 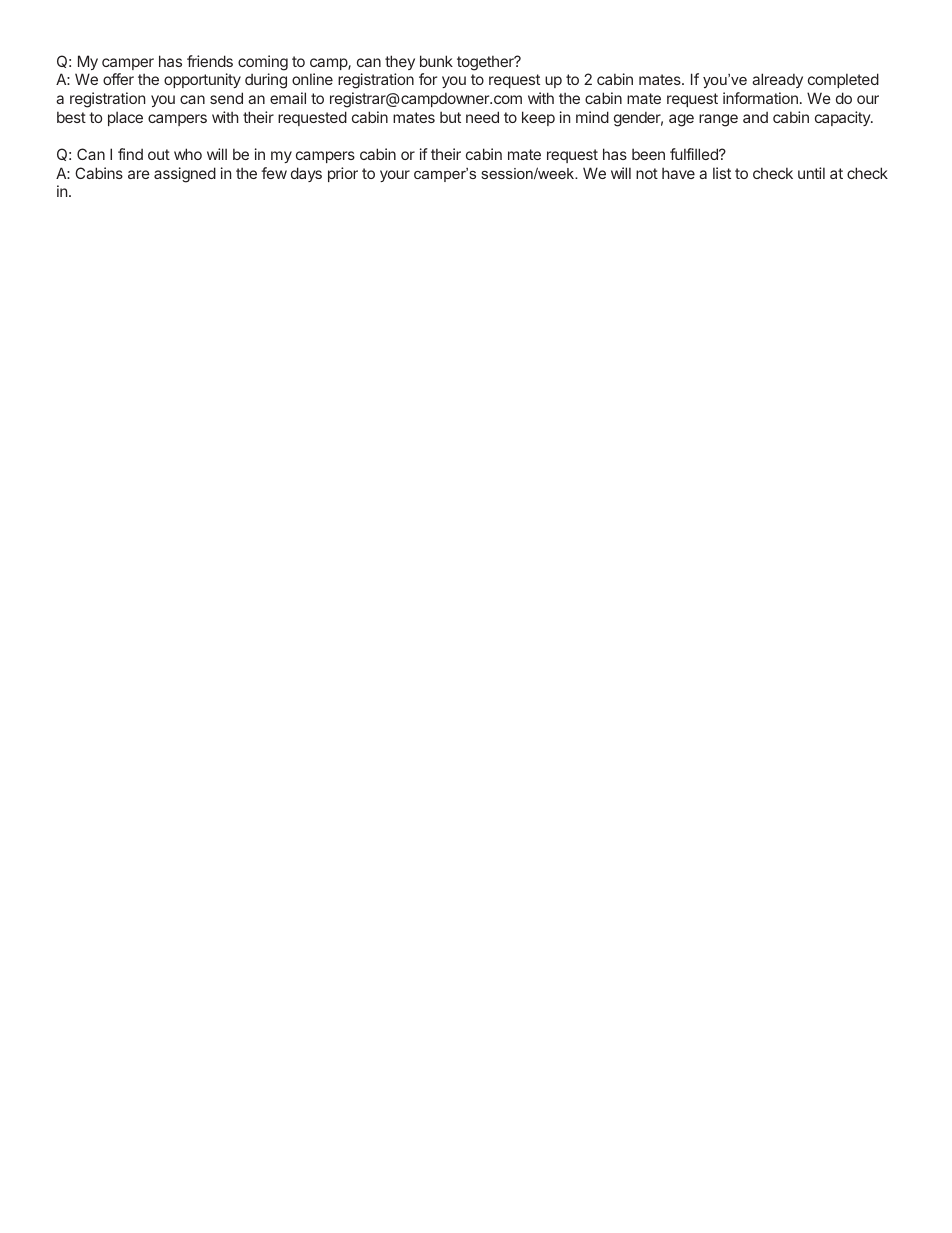 What do you see at coordinates (139, 174) in the page?
I see `are` at bounding box center [139, 174].
